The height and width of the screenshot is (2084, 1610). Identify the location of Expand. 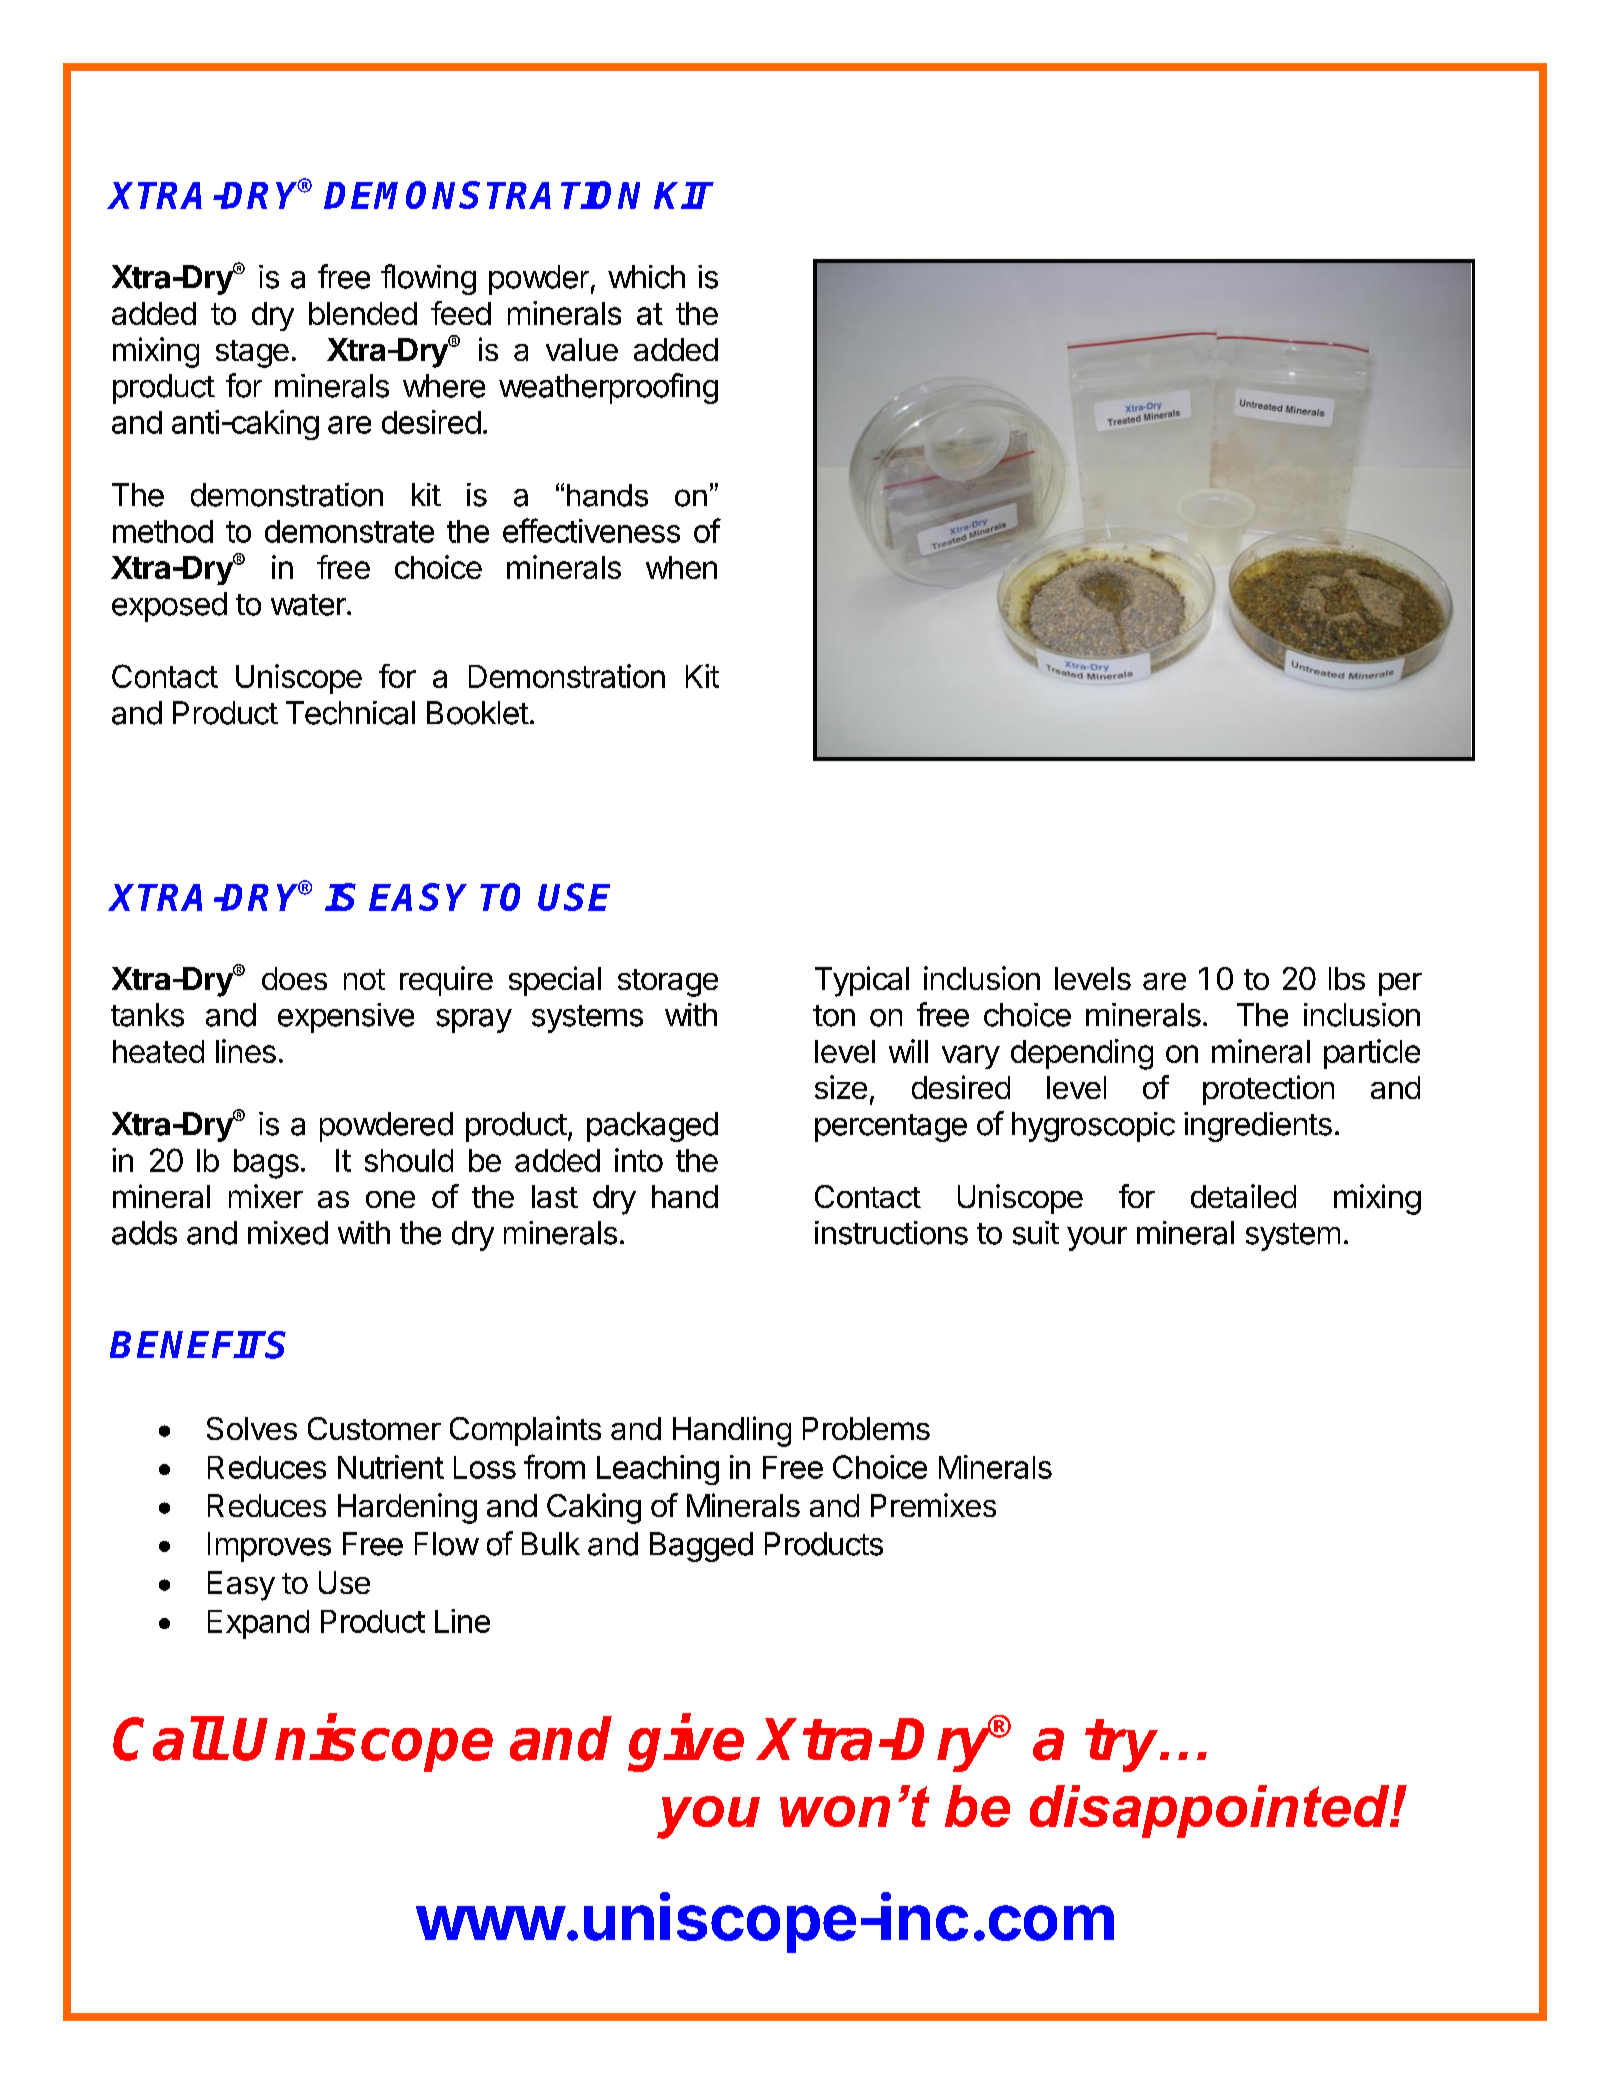
(258, 1624).
